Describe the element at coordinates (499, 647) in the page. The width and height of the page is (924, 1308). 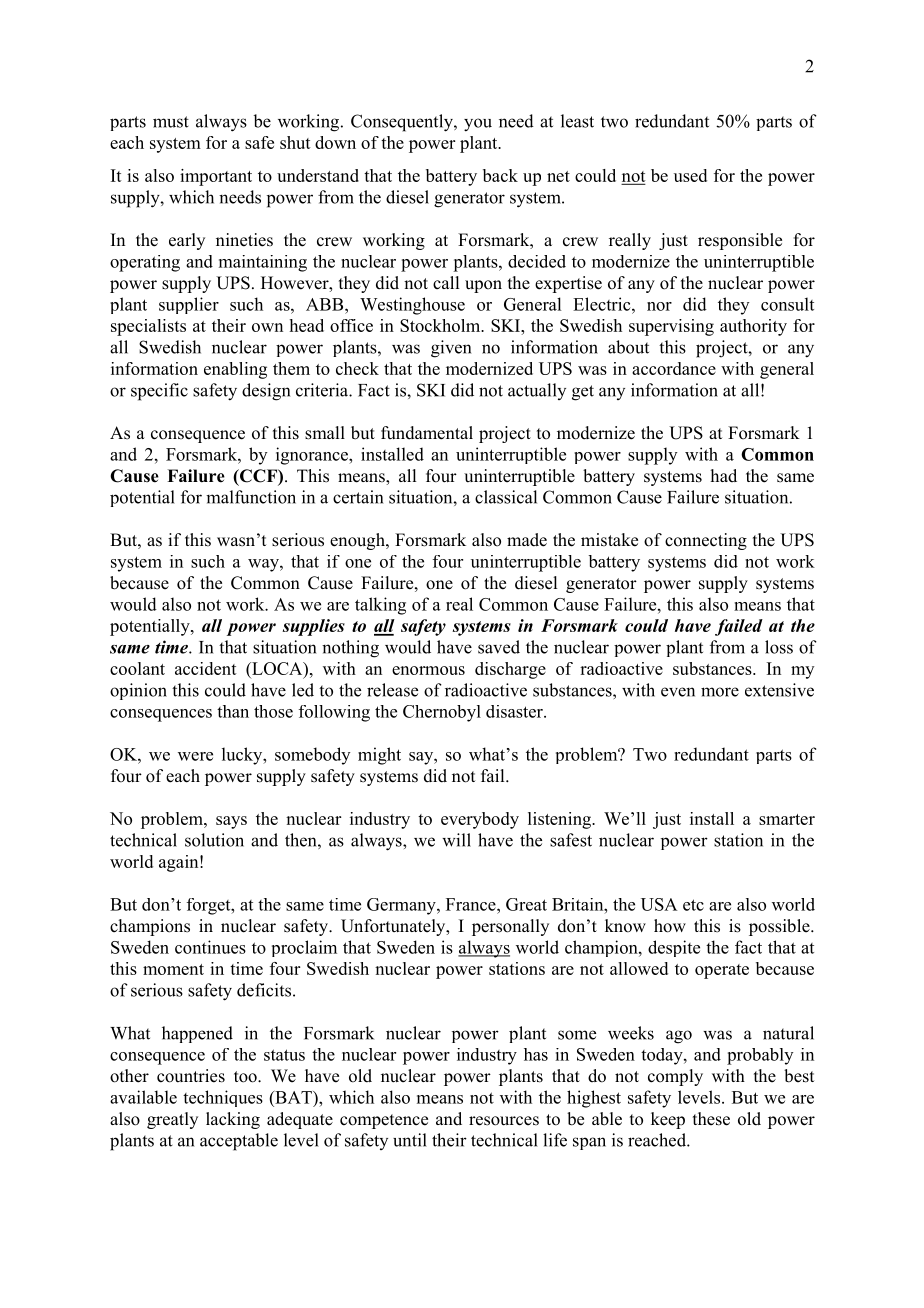
I see `saved` at that location.
